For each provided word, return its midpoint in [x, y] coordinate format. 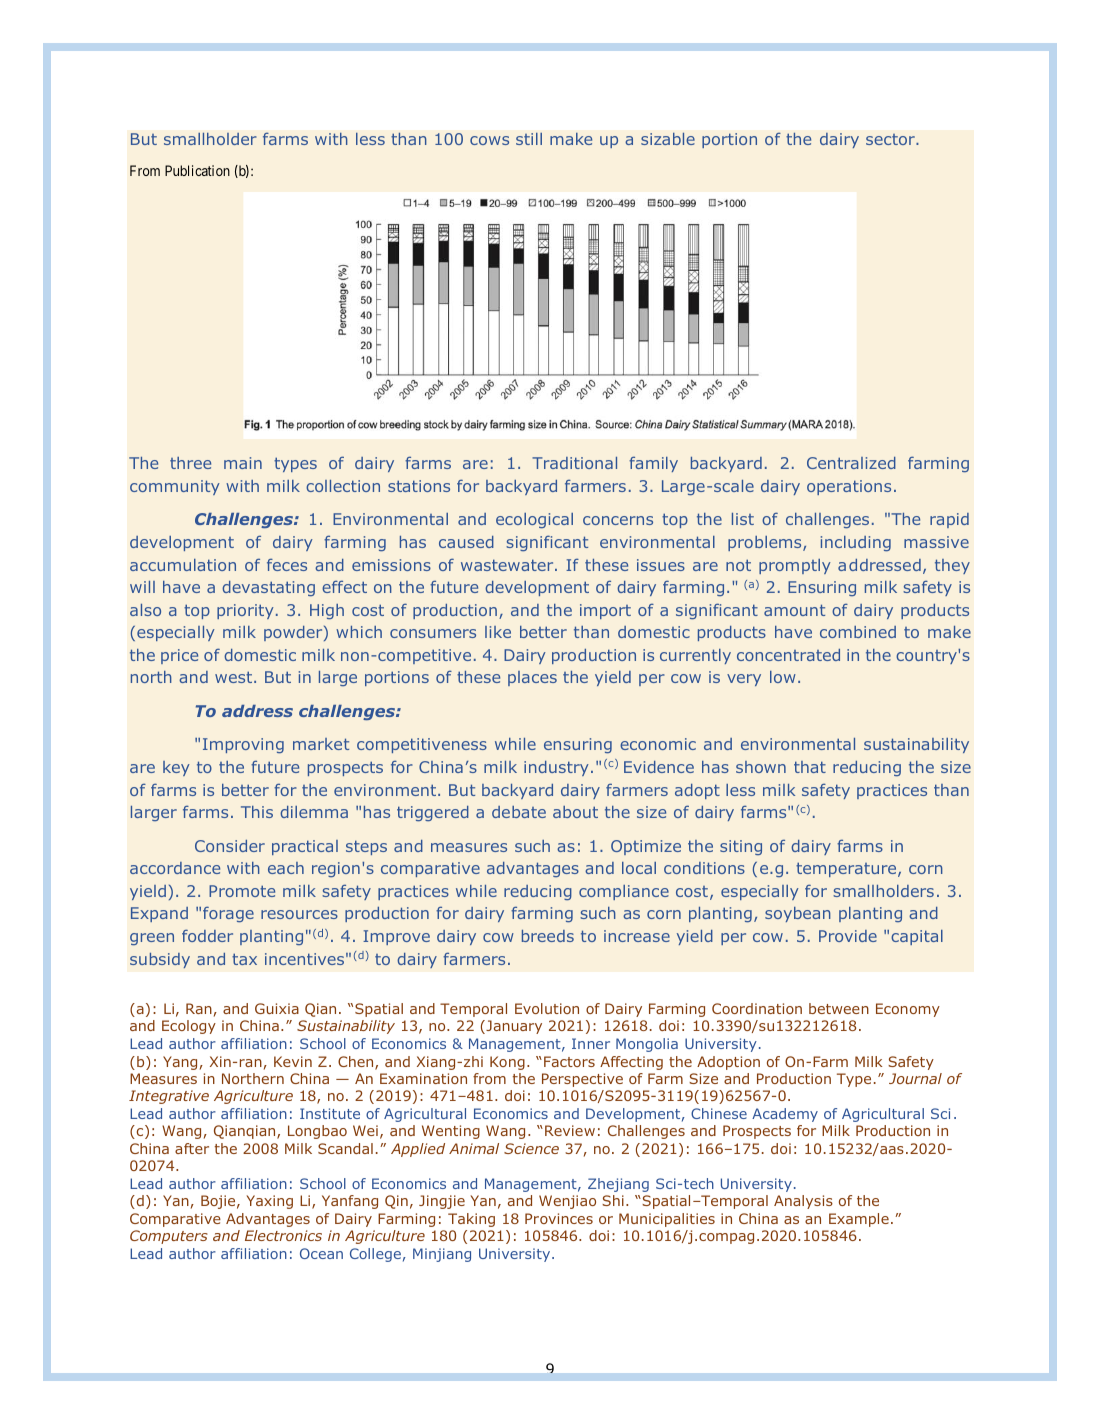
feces [287, 564]
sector [891, 139]
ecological [534, 520]
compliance [624, 892]
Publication [197, 170]
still [529, 139]
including [856, 543]
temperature [847, 869]
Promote [242, 891]
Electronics [283, 1235]
